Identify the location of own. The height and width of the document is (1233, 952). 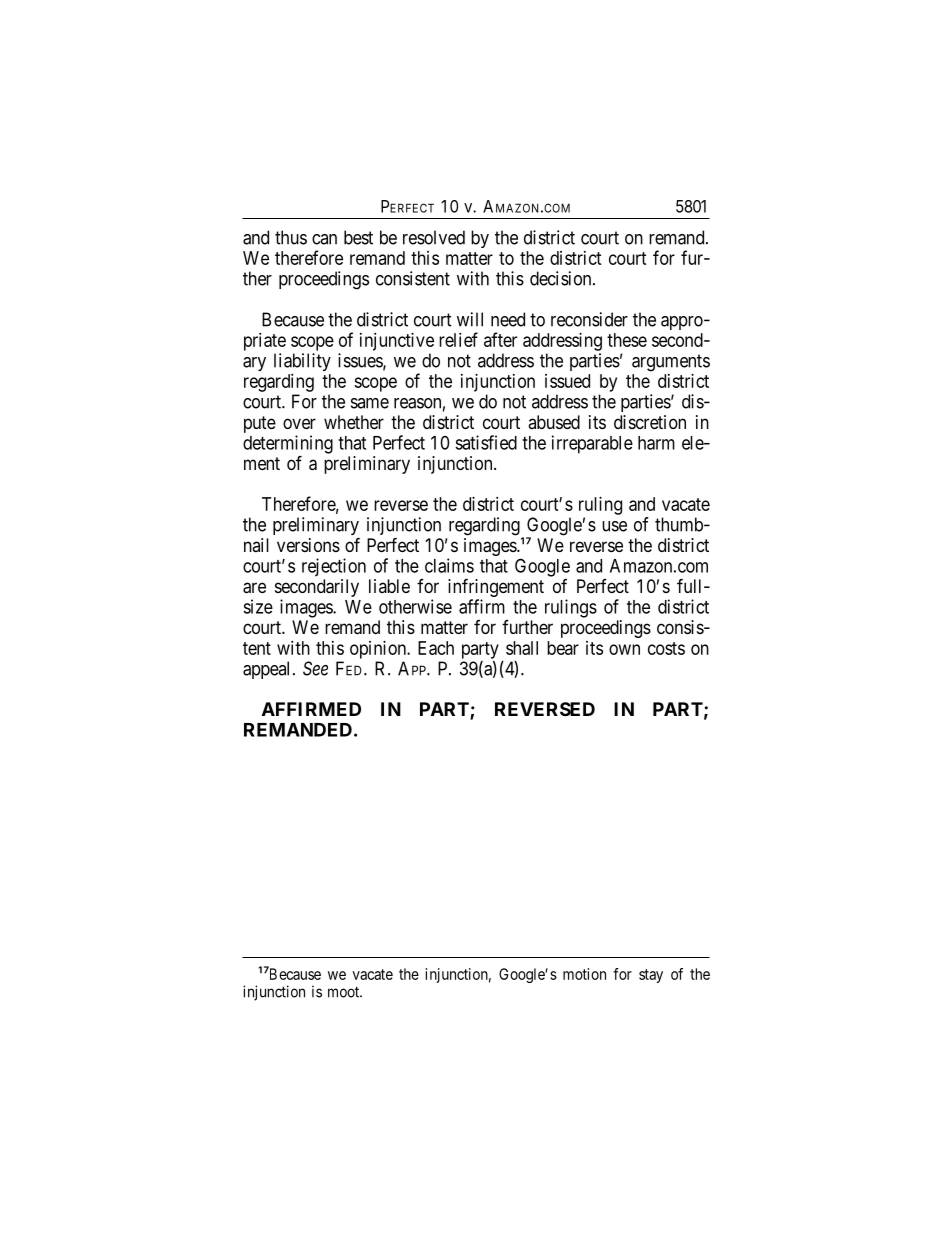
(624, 649).
